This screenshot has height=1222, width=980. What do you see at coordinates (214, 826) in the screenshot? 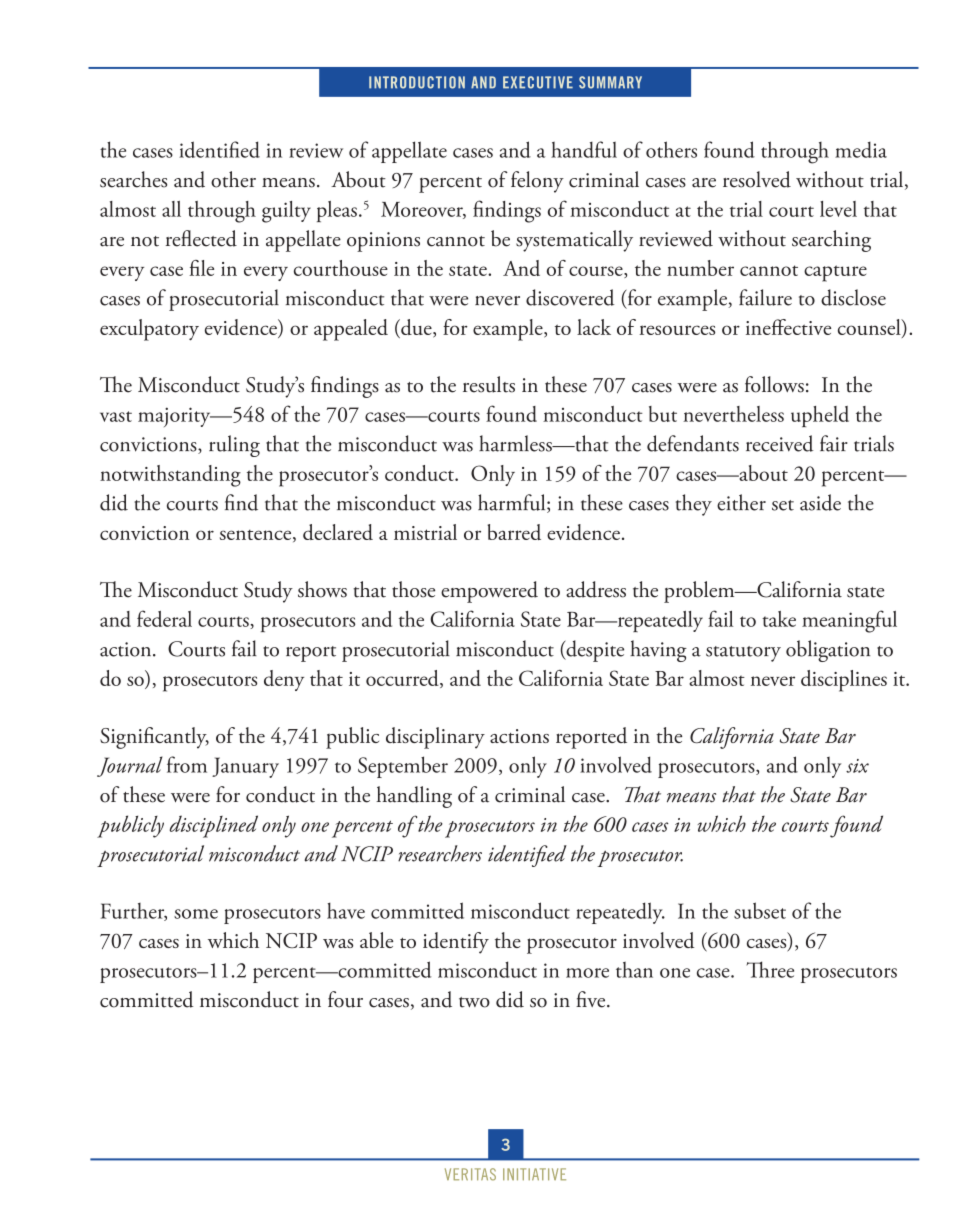
I see `disciplined` at bounding box center [214, 826].
